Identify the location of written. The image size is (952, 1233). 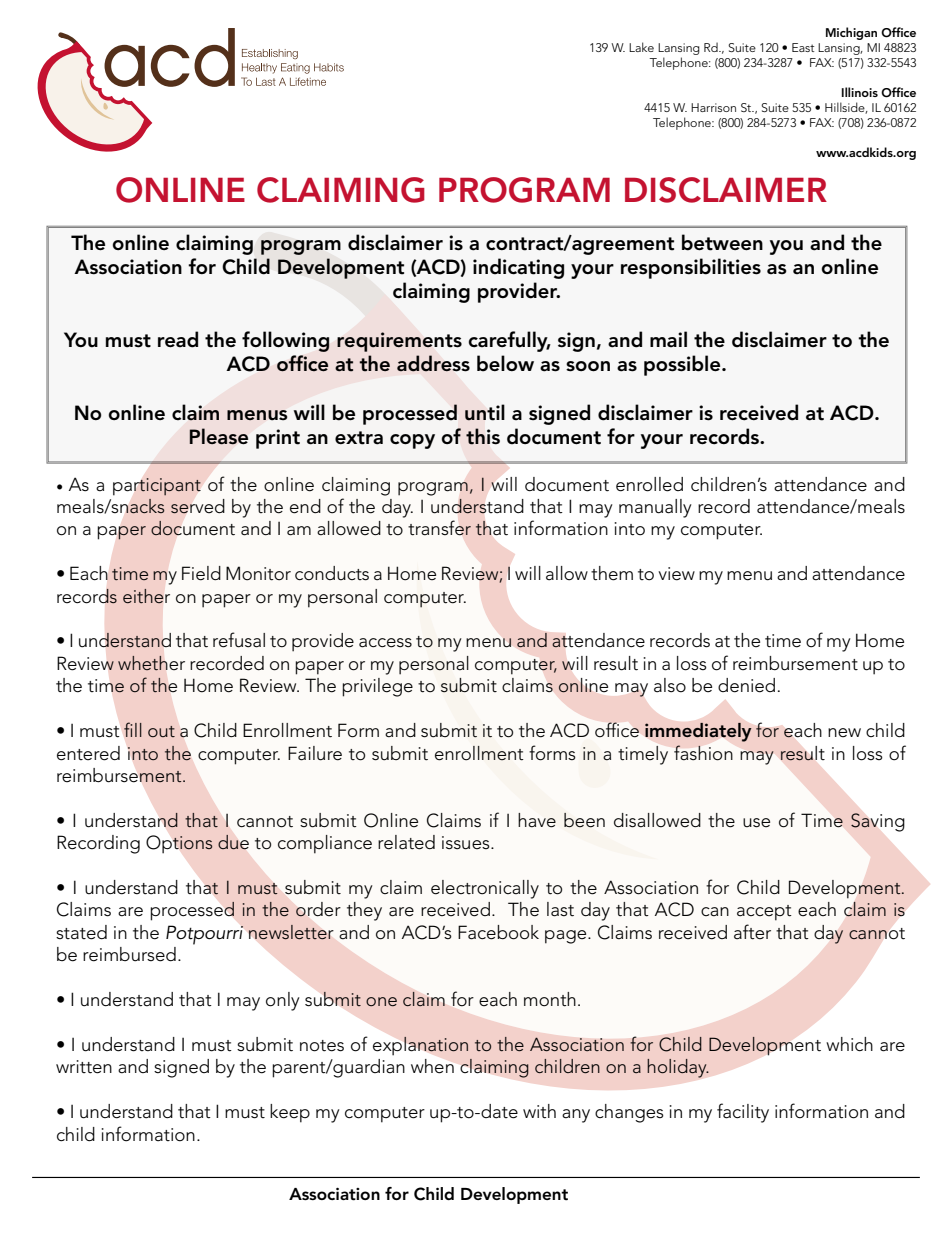
(84, 1067).
